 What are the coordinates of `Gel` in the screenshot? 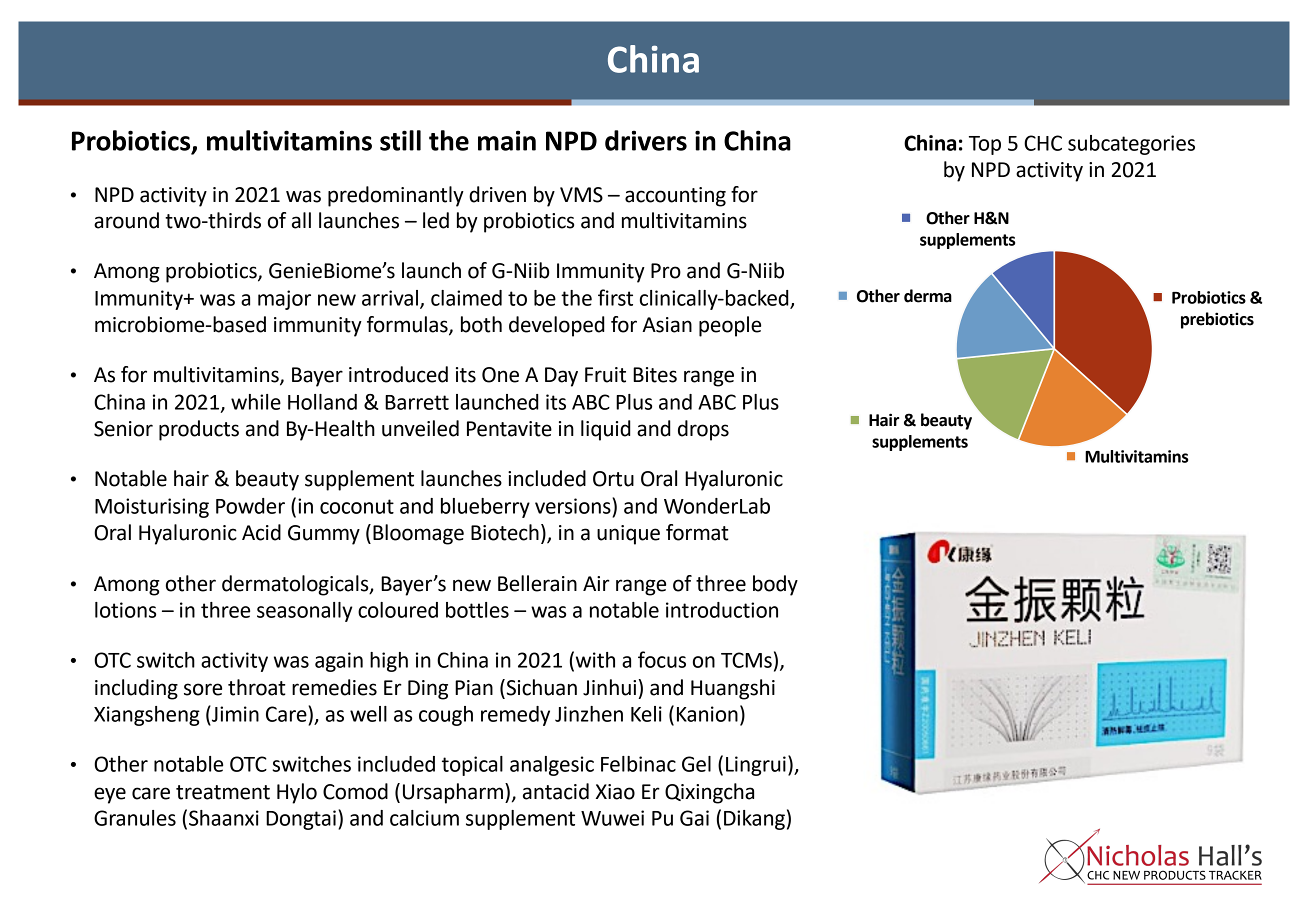 It's located at (696, 764).
